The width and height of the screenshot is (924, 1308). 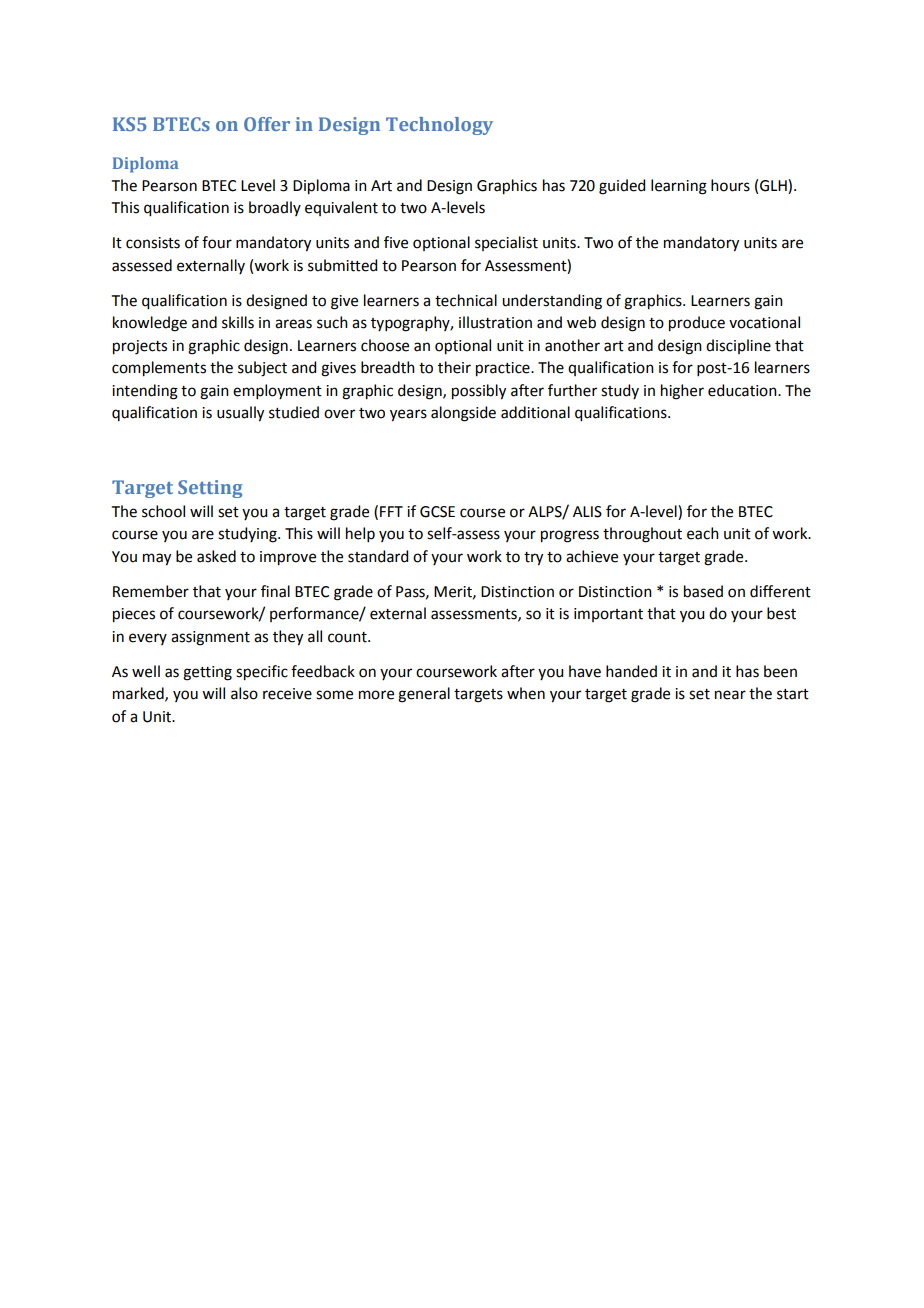 I want to click on getting, so click(x=207, y=673).
